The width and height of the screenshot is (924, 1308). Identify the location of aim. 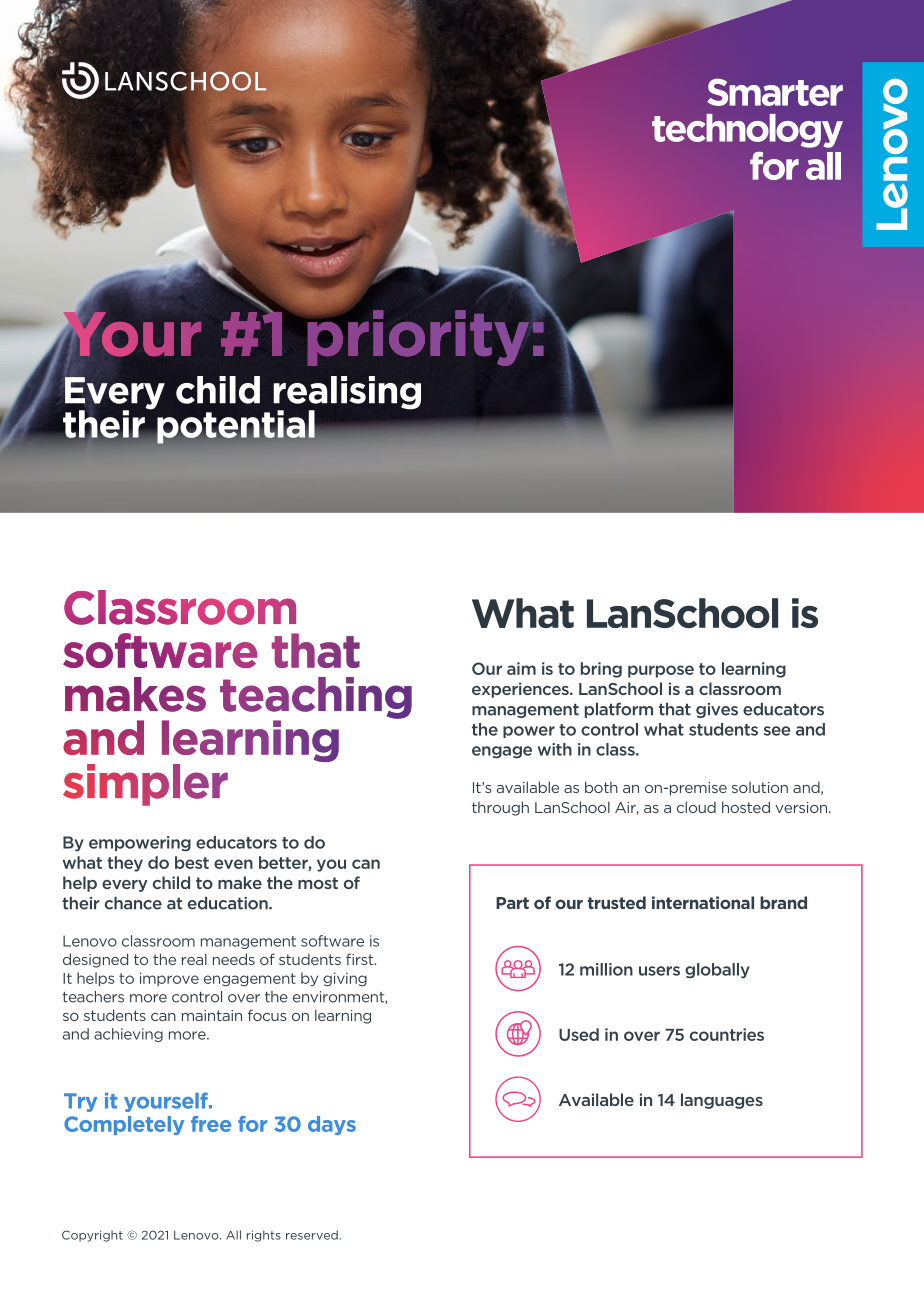
(521, 668).
